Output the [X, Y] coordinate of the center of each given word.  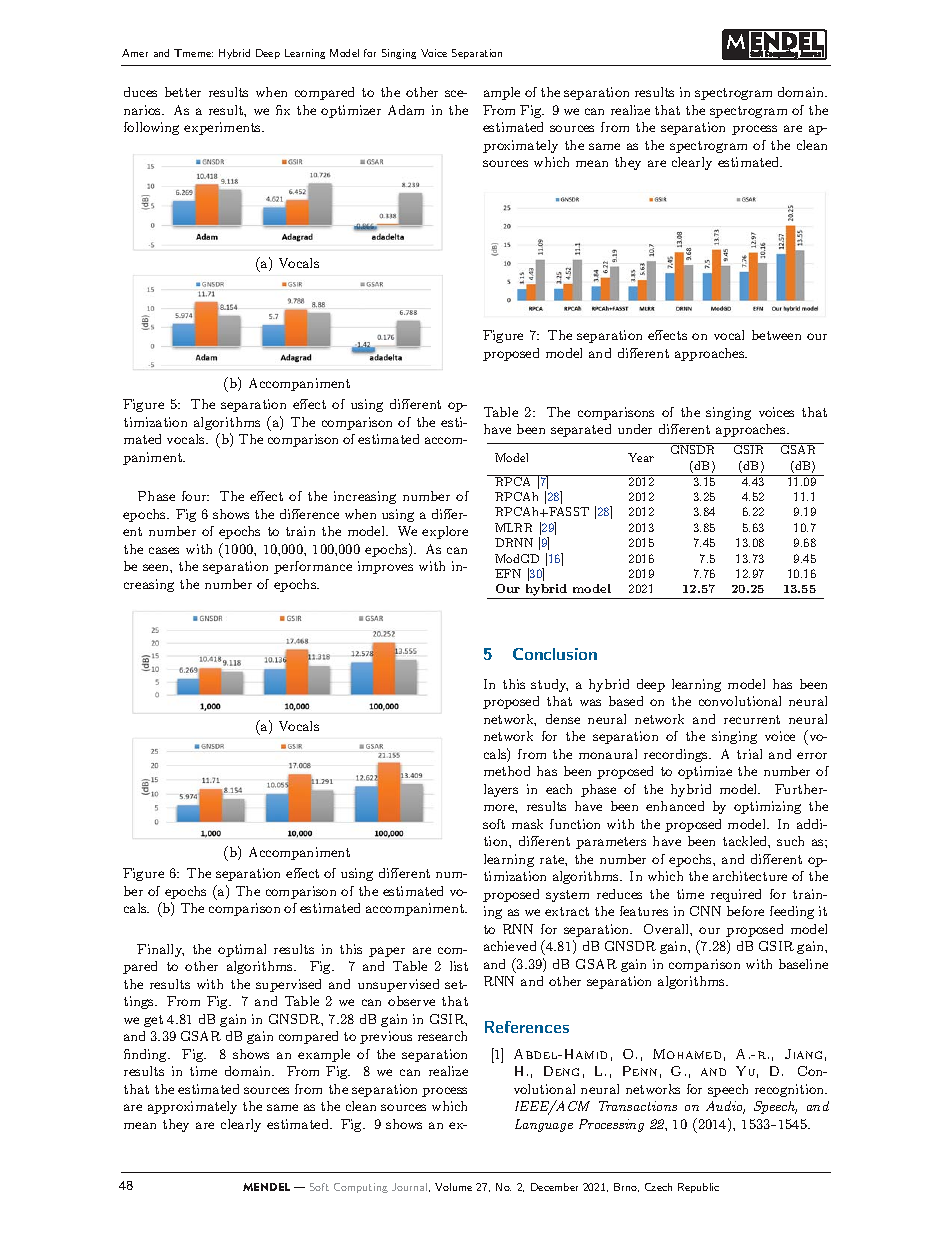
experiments [224, 128]
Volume [453, 1187]
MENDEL [266, 1187]
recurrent [752, 719]
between [776, 335]
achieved [510, 946]
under [635, 429]
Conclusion [555, 654]
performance [313, 567]
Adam [406, 110]
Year [641, 457]
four [195, 496]
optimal [242, 950]
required [736, 895]
